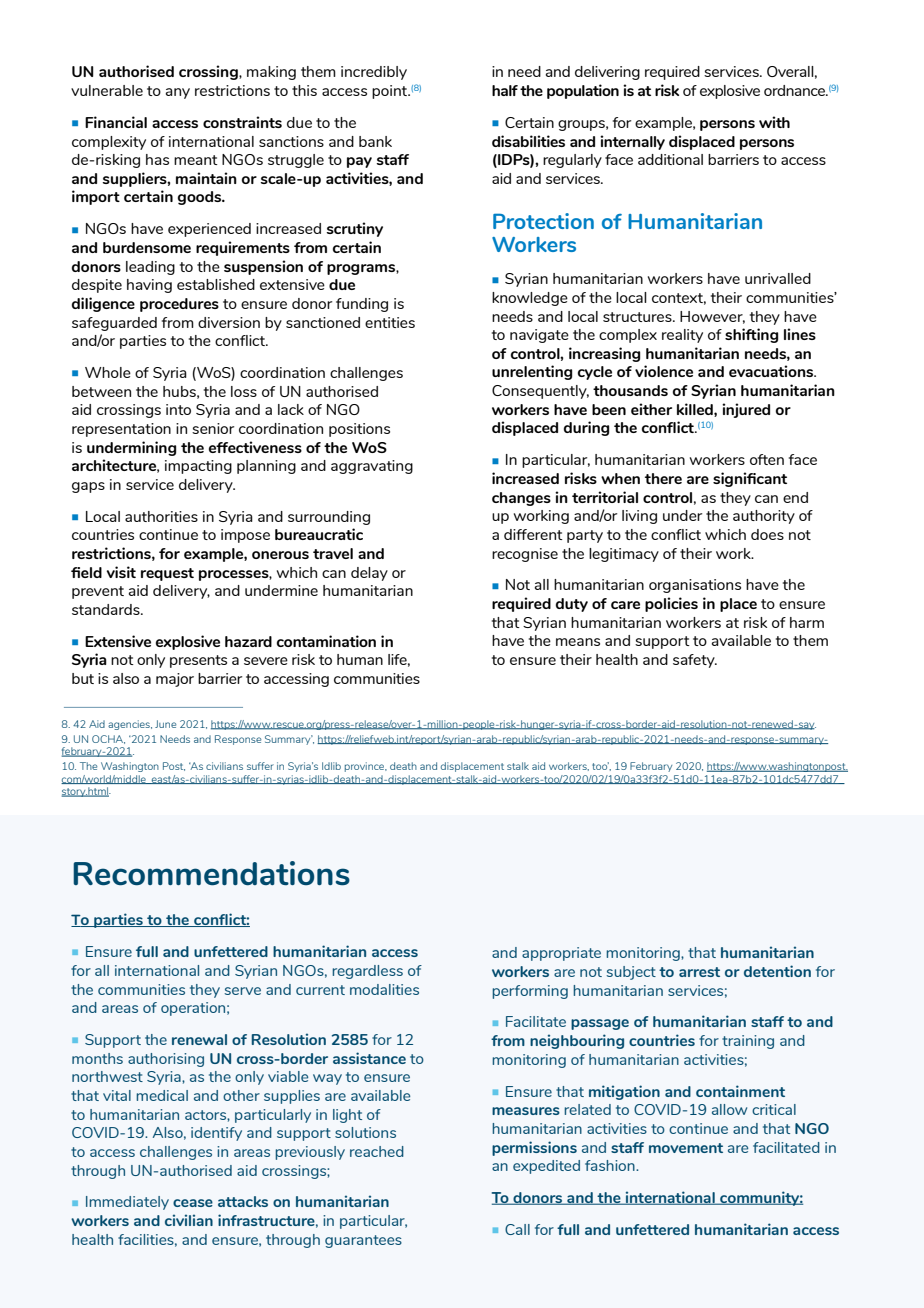 Image resolution: width=924 pixels, height=1308 pixels. Describe the element at coordinates (366, 767) in the page. I see `province` at that location.
